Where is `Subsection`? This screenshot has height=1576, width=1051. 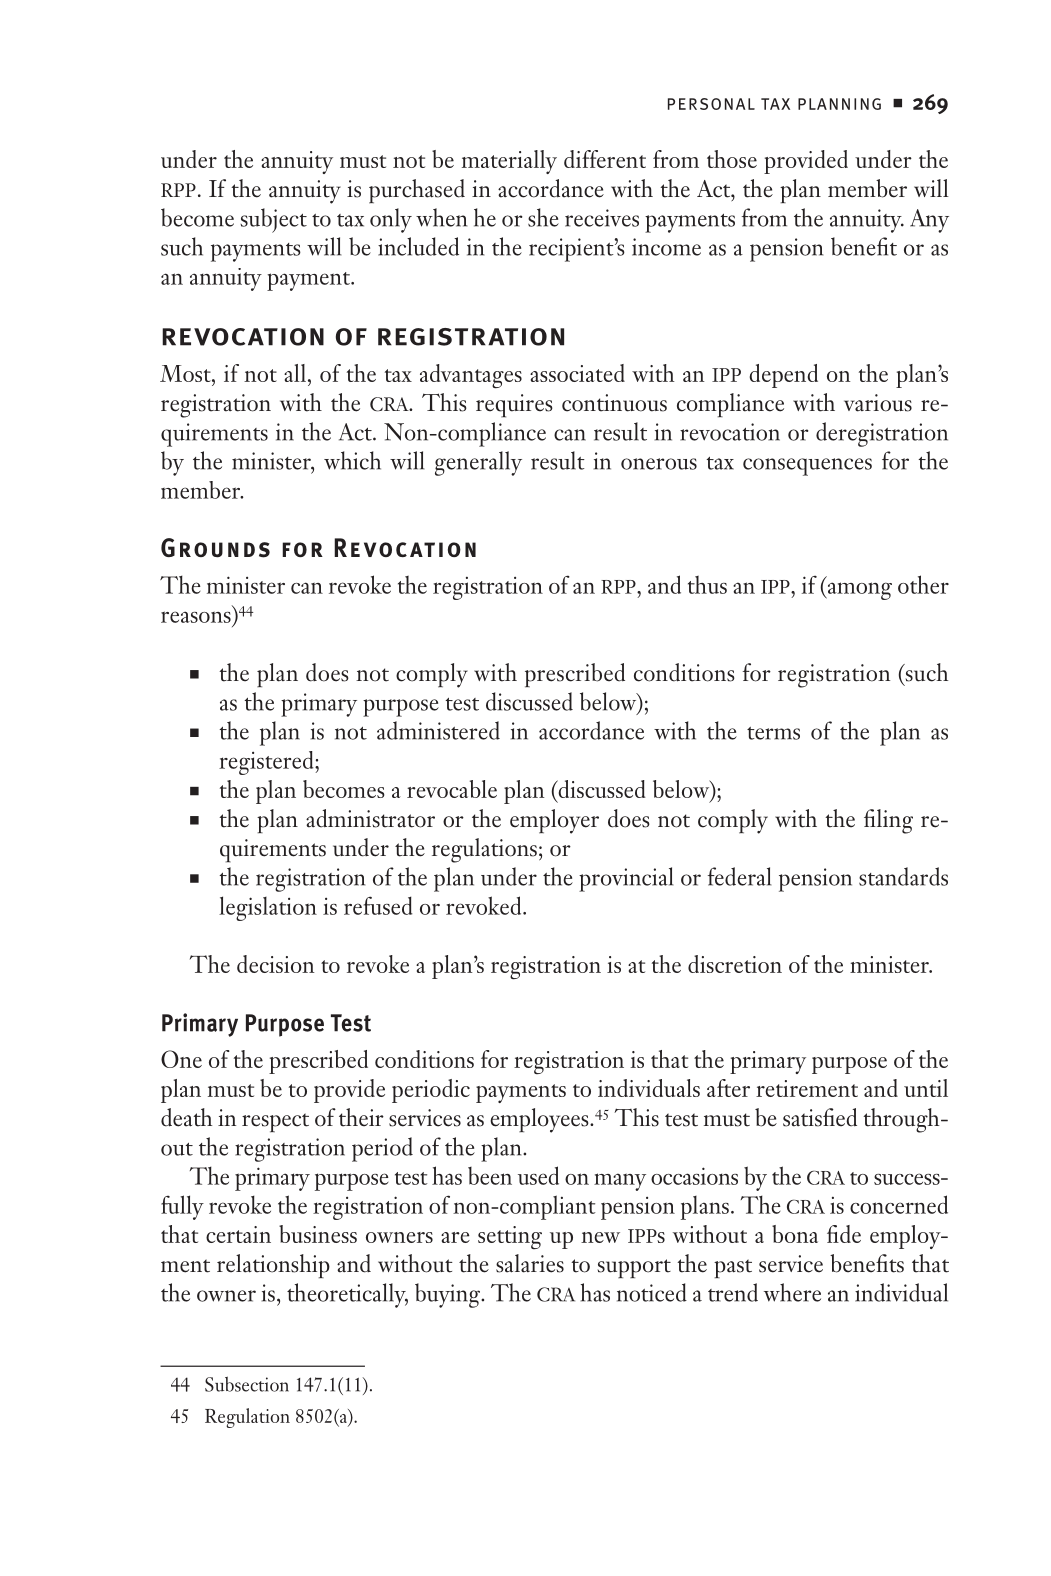
Subsection is located at coordinates (247, 1384).
